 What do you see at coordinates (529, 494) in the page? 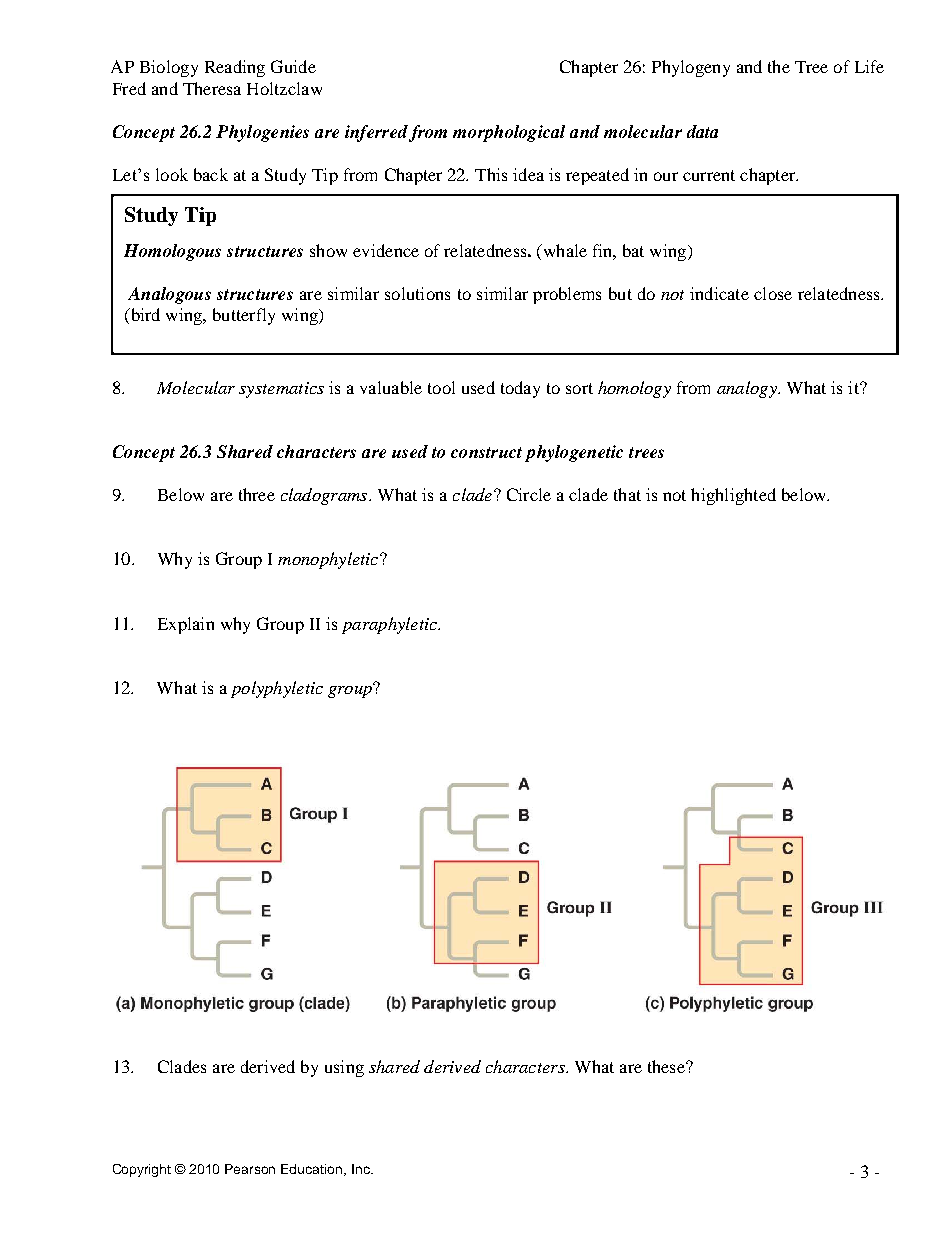
I see `Circle` at bounding box center [529, 494].
